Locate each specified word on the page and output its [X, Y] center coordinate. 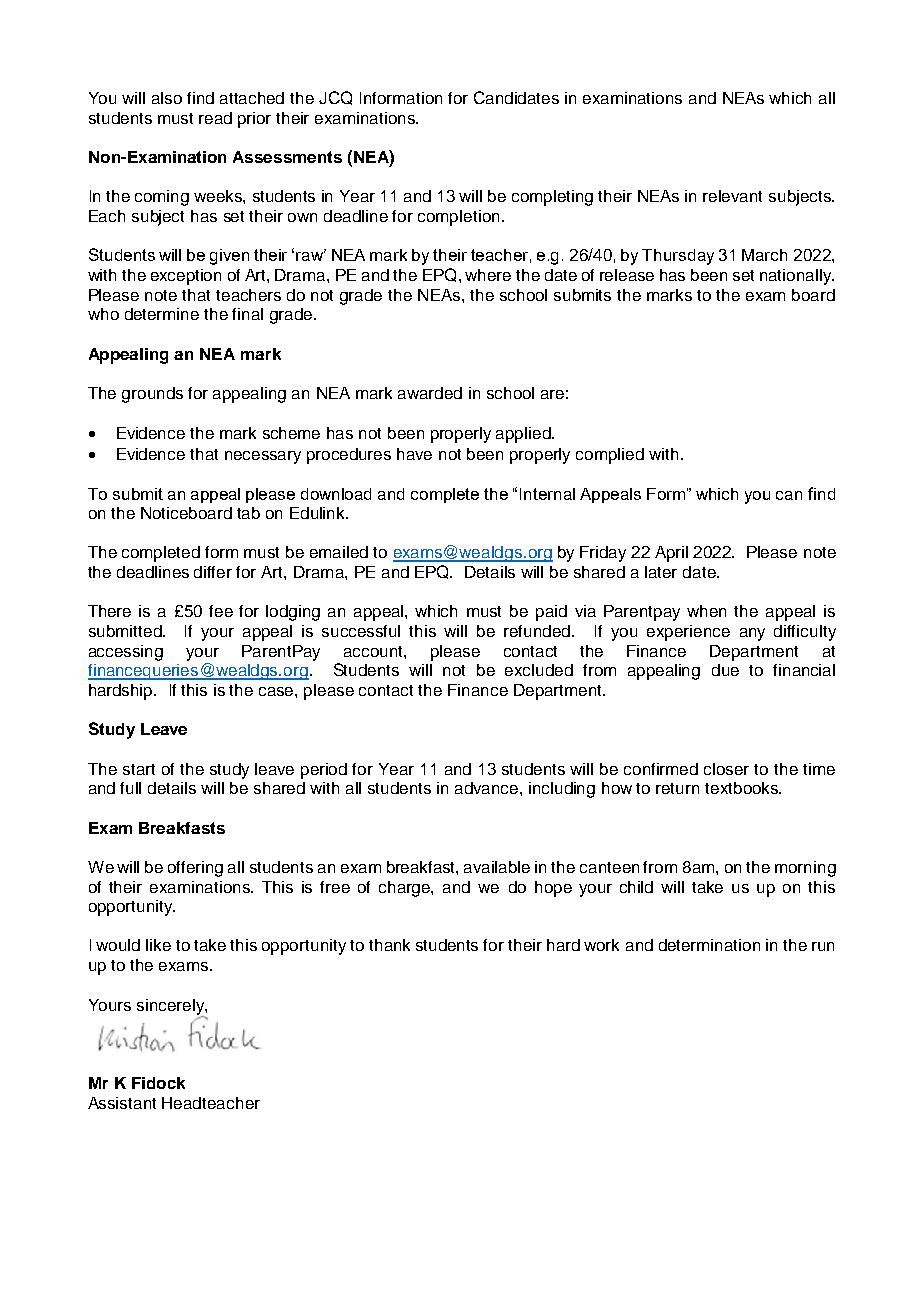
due [725, 670]
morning [805, 869]
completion [458, 218]
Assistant [122, 1103]
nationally [796, 277]
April [671, 554]
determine [162, 314]
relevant [732, 196]
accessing [126, 653]
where [488, 275]
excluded [539, 670]
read [215, 118]
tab [248, 513]
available [497, 867]
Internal [547, 494]
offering [195, 869]
